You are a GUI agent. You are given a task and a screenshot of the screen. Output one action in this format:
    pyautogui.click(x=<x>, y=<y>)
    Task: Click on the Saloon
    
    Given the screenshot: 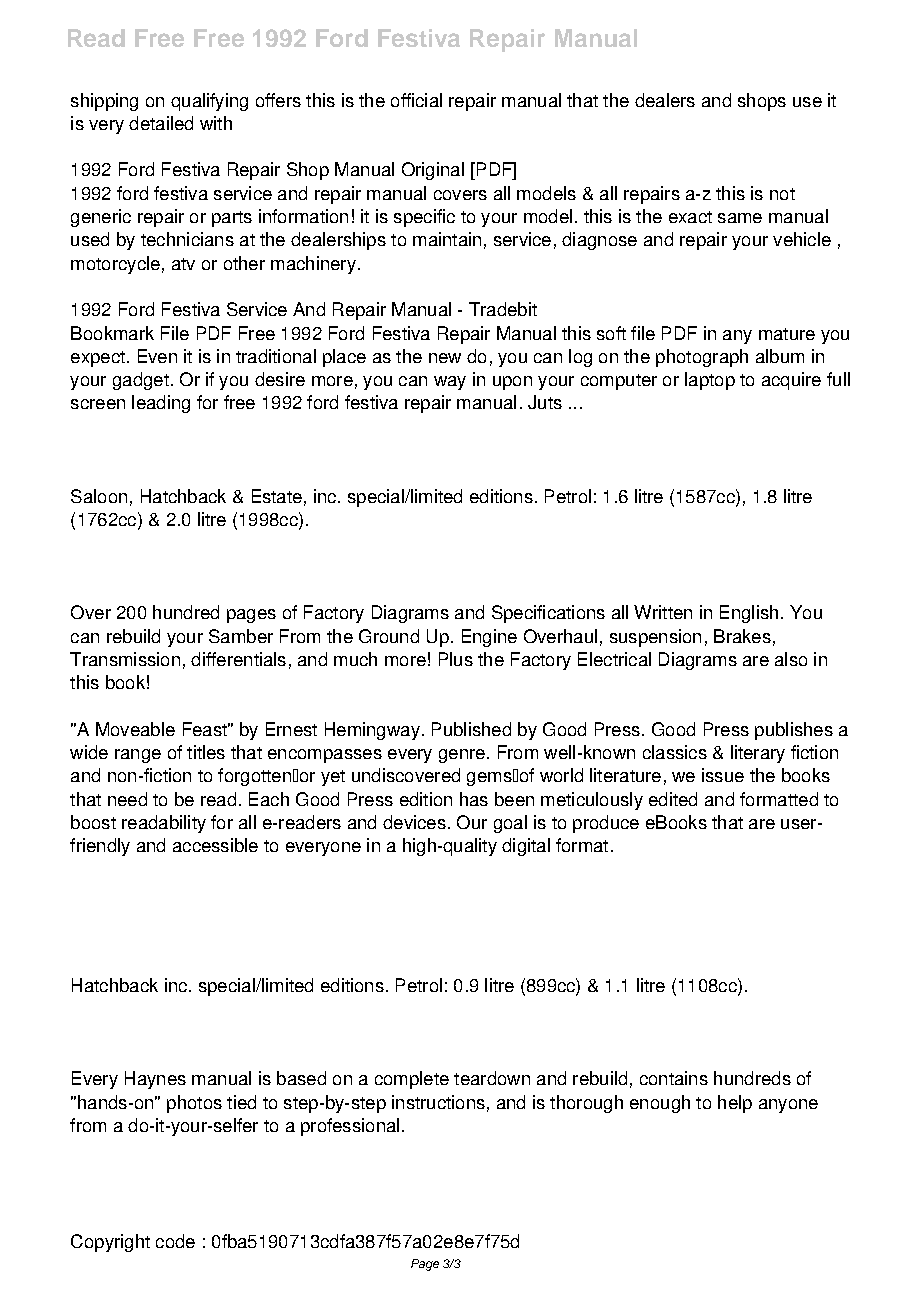 What is the action you would take?
    pyautogui.click(x=99, y=496)
